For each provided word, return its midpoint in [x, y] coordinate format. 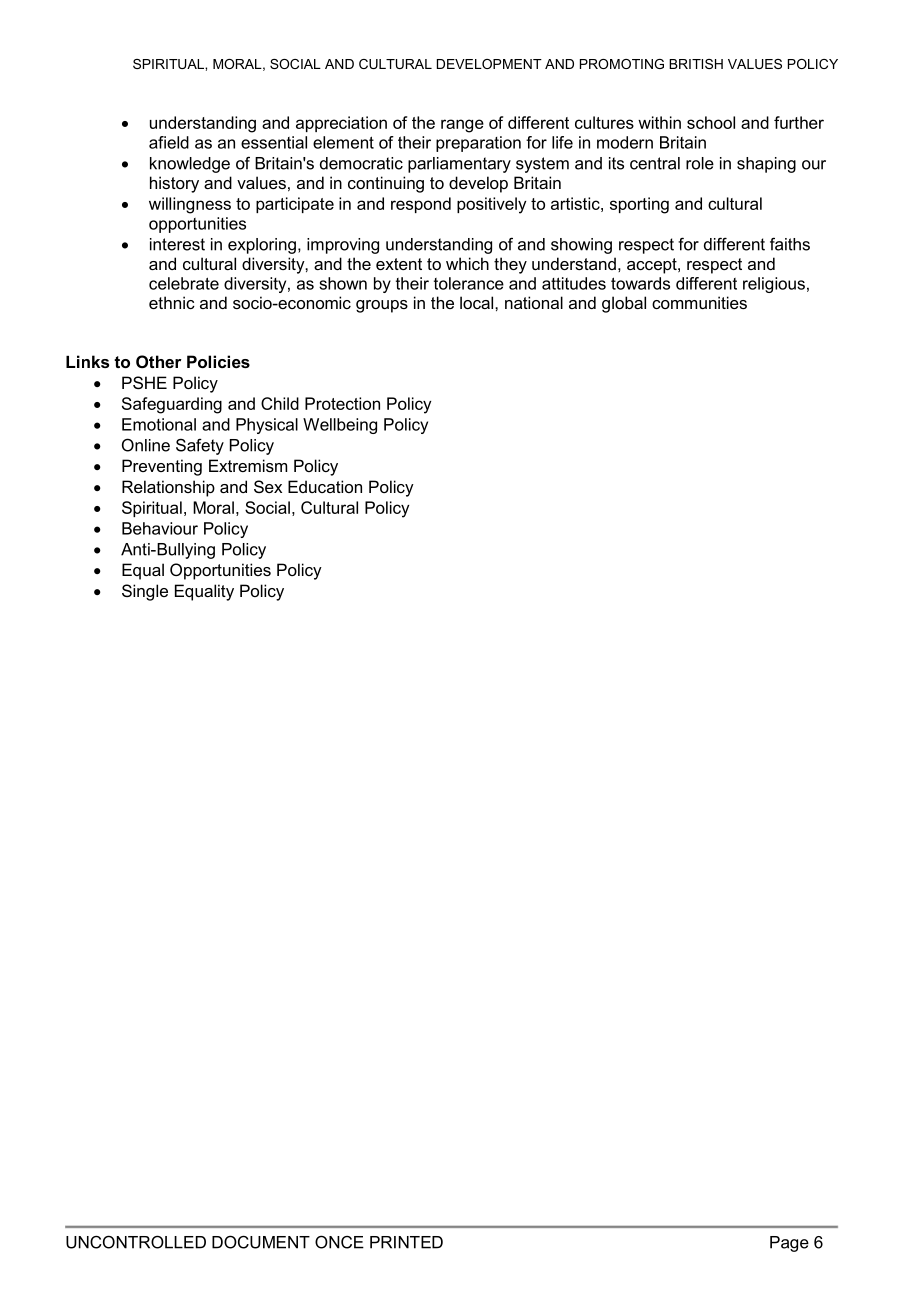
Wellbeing [340, 426]
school [711, 122]
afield [169, 142]
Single [145, 592]
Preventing [162, 467]
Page [789, 1244]
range [462, 126]
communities [699, 302]
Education [325, 486]
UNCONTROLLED [136, 1242]
